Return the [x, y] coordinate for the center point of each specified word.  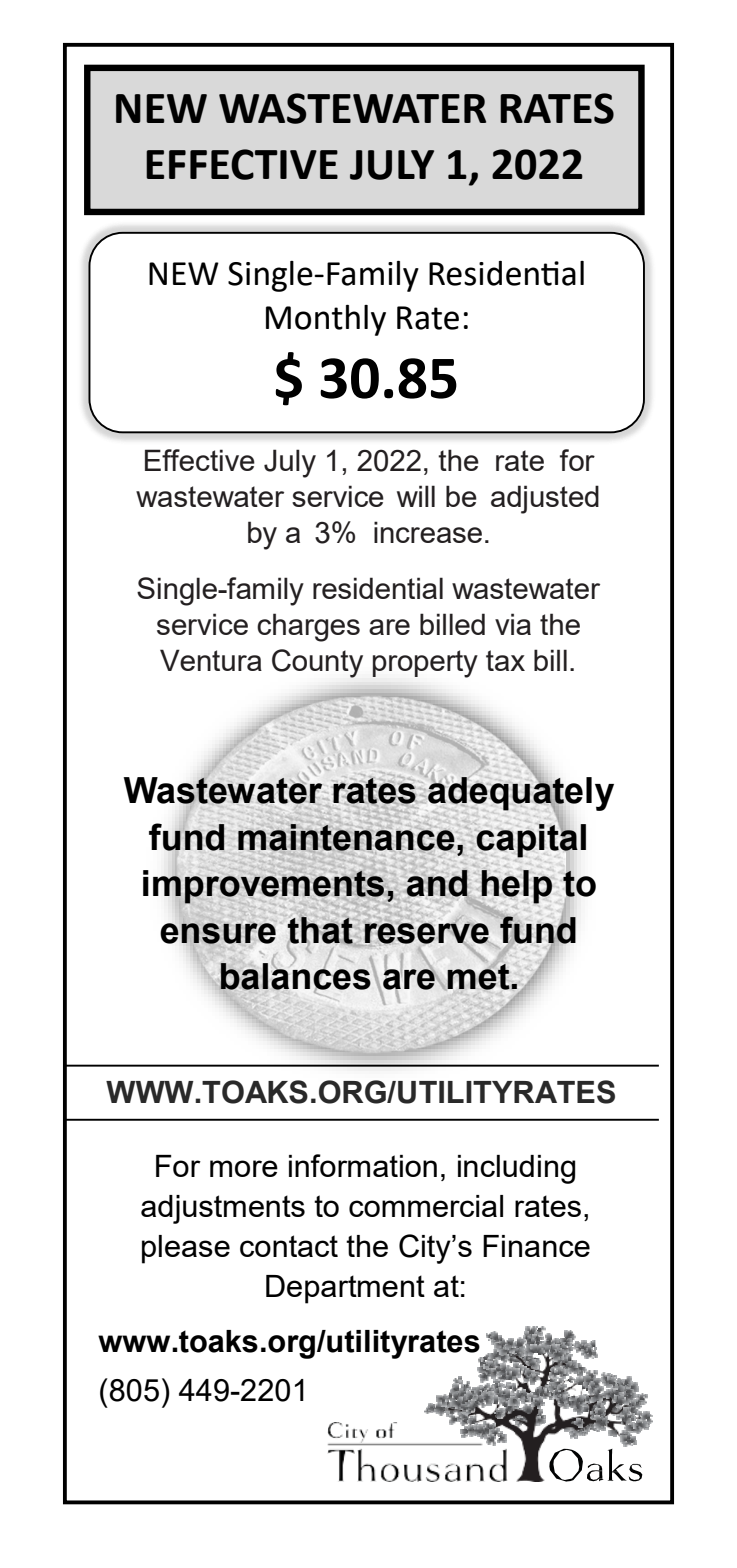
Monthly [326, 320]
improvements [263, 887]
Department [345, 1289]
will [416, 496]
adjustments [223, 1209]
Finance [536, 1246]
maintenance [346, 837]
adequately [520, 794]
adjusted [545, 499]
